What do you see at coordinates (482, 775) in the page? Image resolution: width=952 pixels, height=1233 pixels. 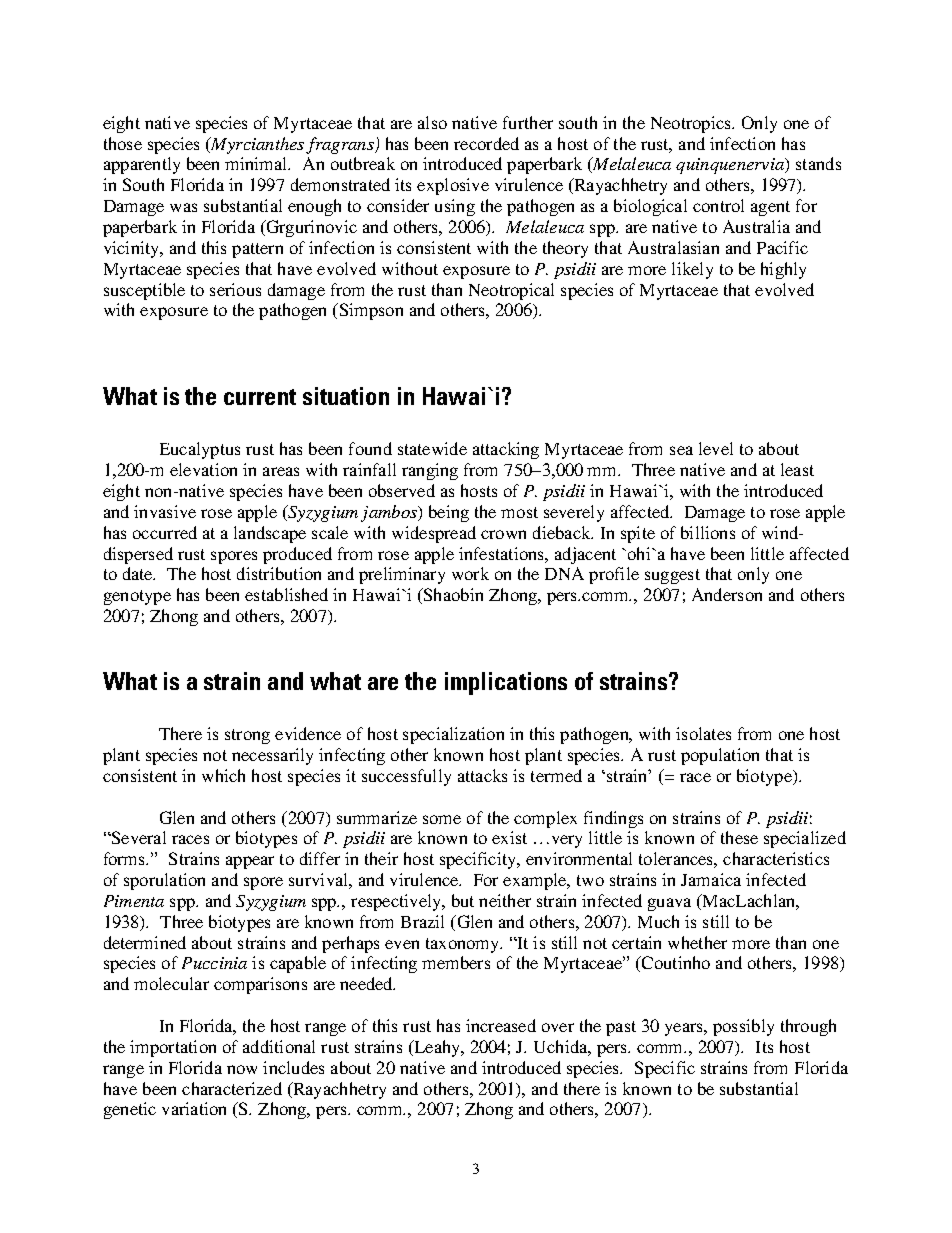 I see `attacks` at bounding box center [482, 775].
